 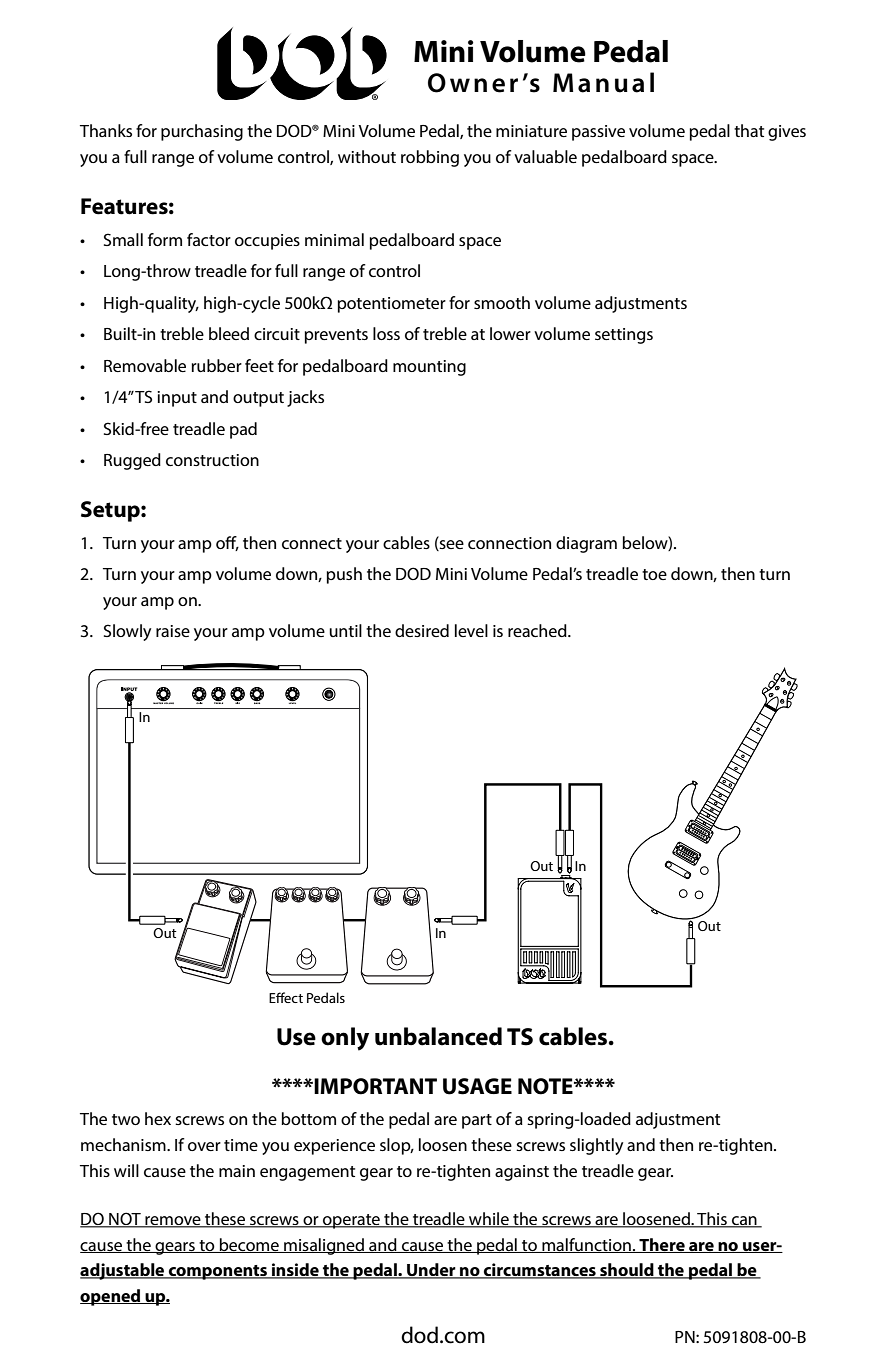 What do you see at coordinates (173, 1222) in the screenshot?
I see `remove` at bounding box center [173, 1222].
